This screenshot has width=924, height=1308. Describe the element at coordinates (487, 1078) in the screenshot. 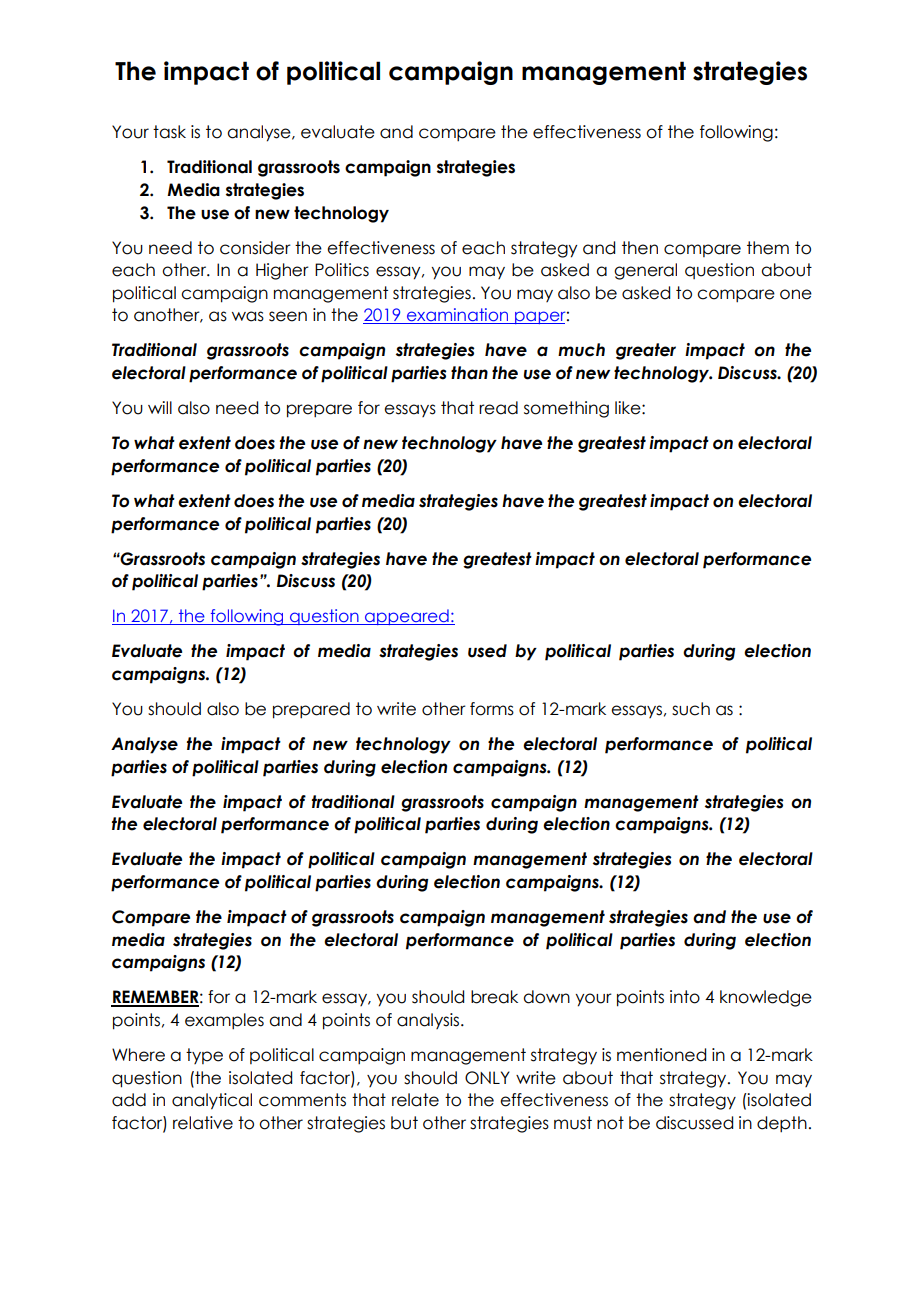

I see `ONLY` at that location.
